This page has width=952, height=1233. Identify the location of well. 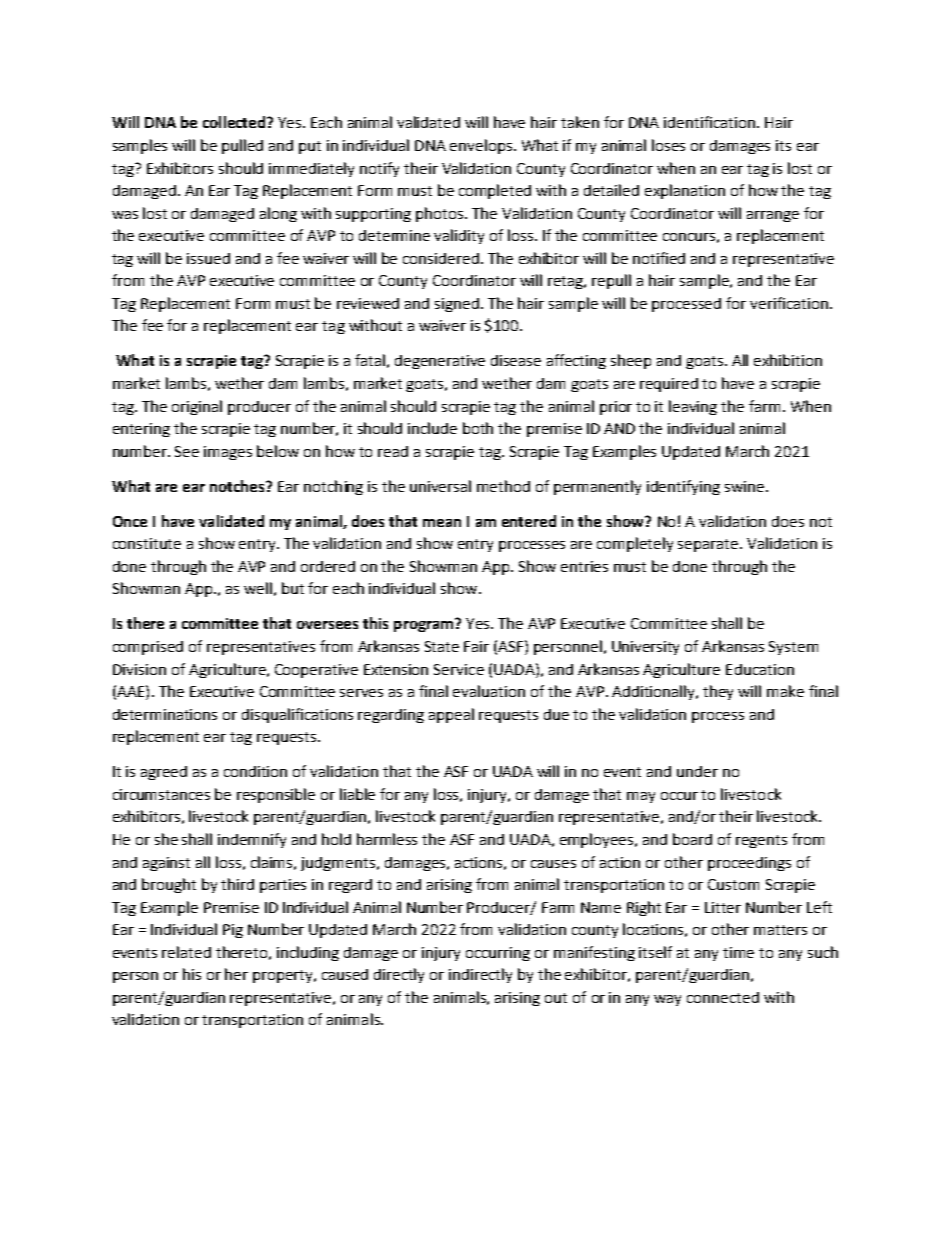
(258, 588).
